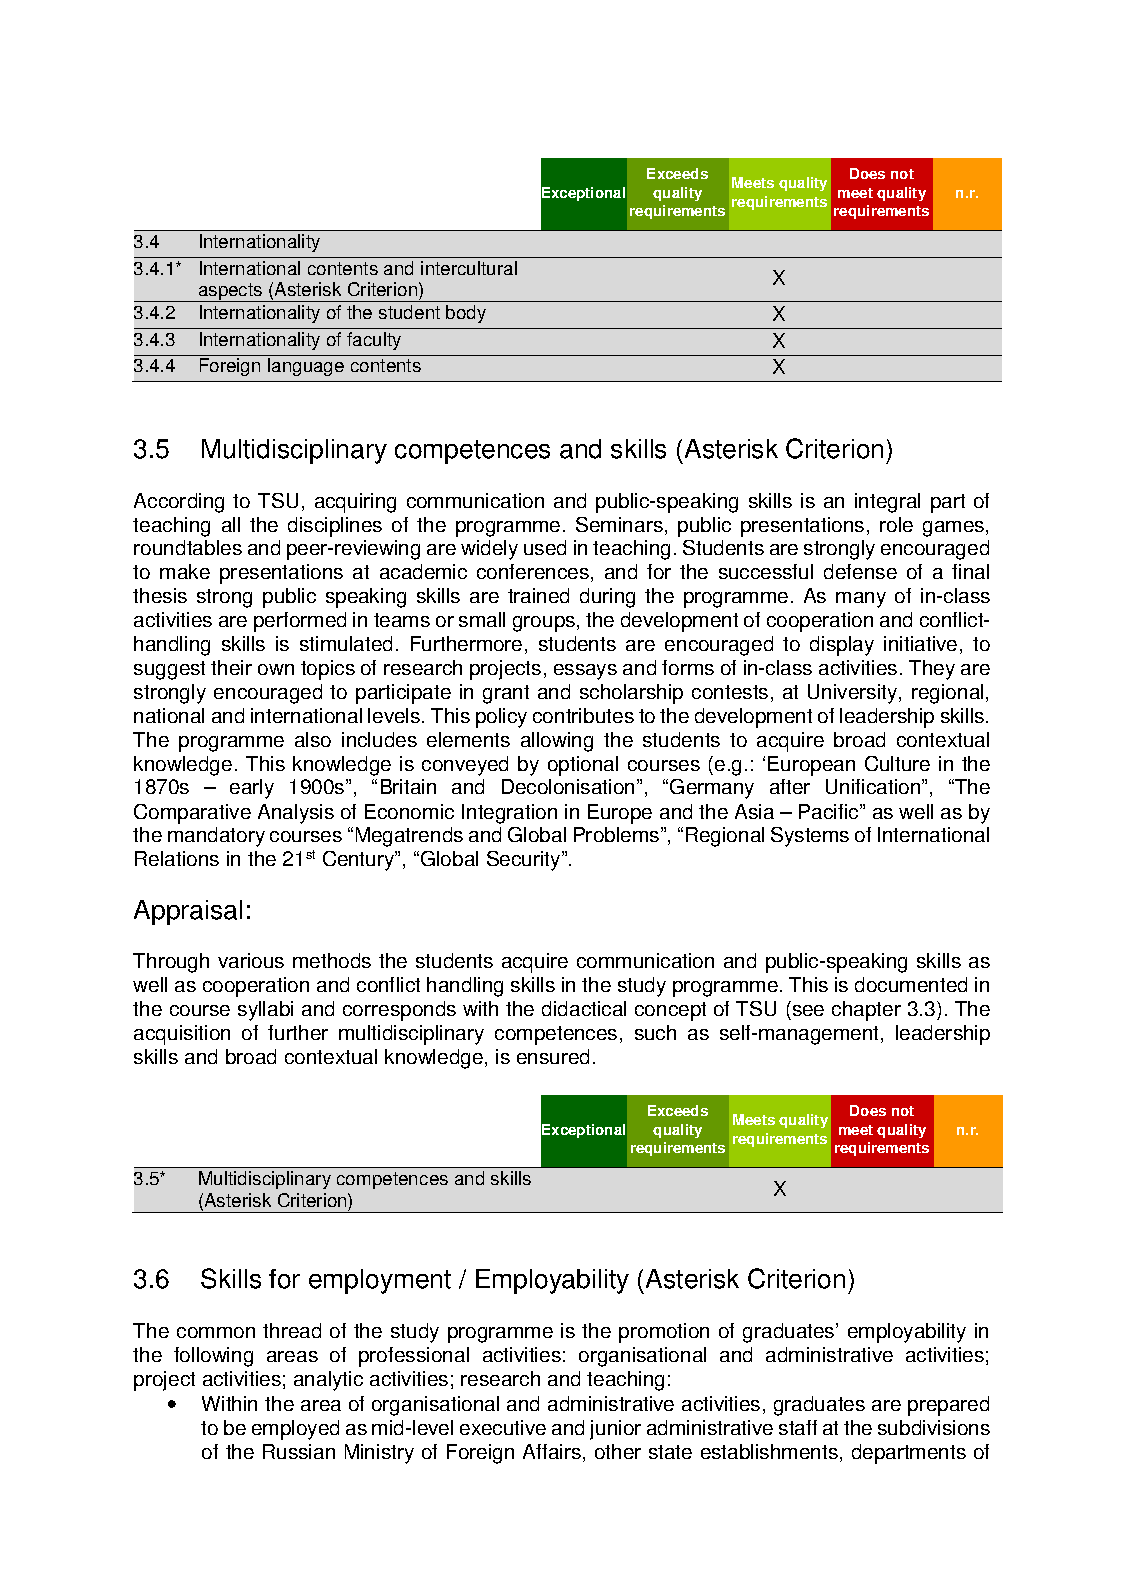 The width and height of the screenshot is (1124, 1591). I want to click on chapter, so click(866, 1011).
